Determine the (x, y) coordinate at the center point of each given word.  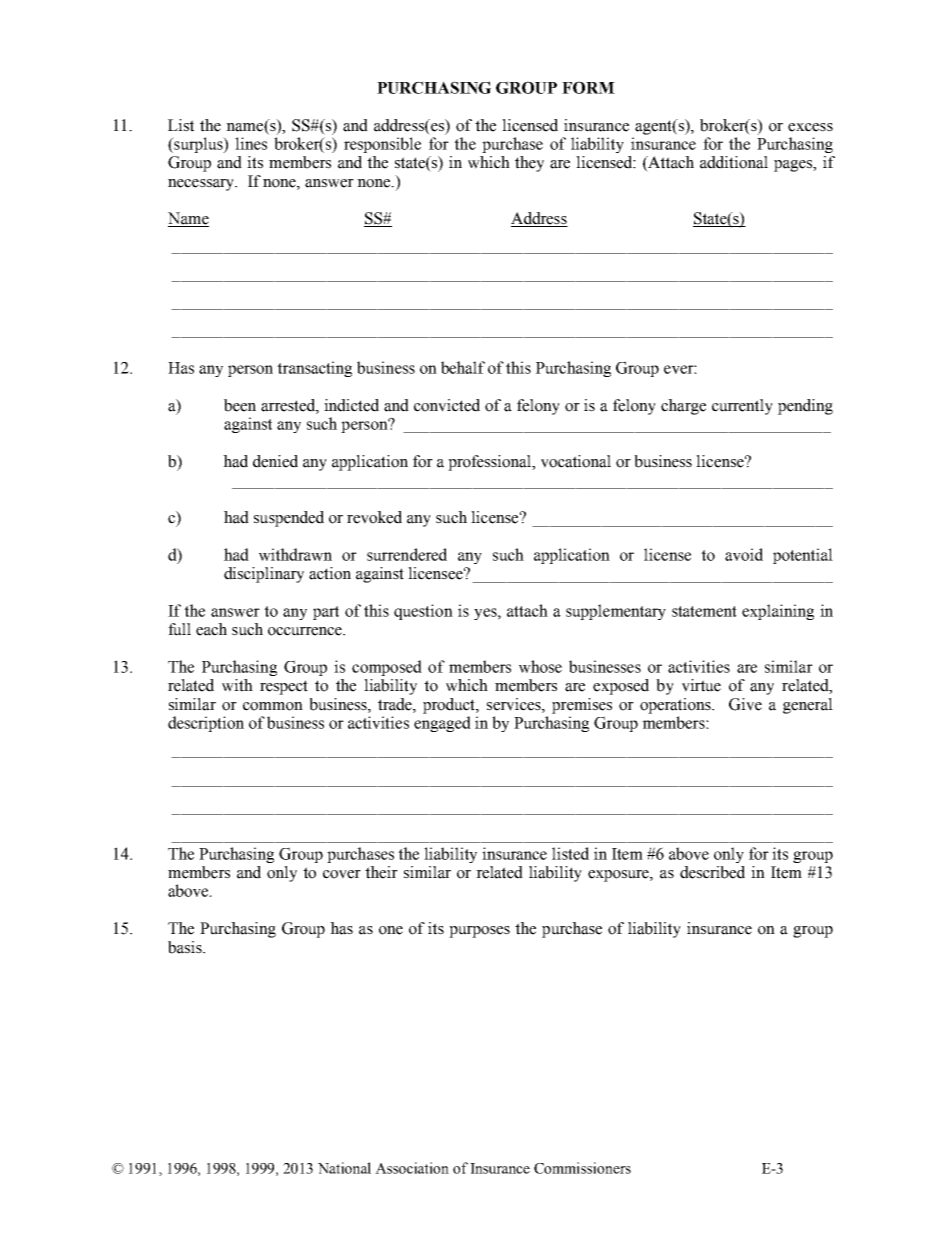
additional (734, 162)
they (529, 164)
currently (742, 407)
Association (412, 1168)
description (206, 724)
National (344, 1168)
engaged (442, 724)
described (712, 872)
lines (251, 143)
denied (275, 461)
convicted (447, 405)
